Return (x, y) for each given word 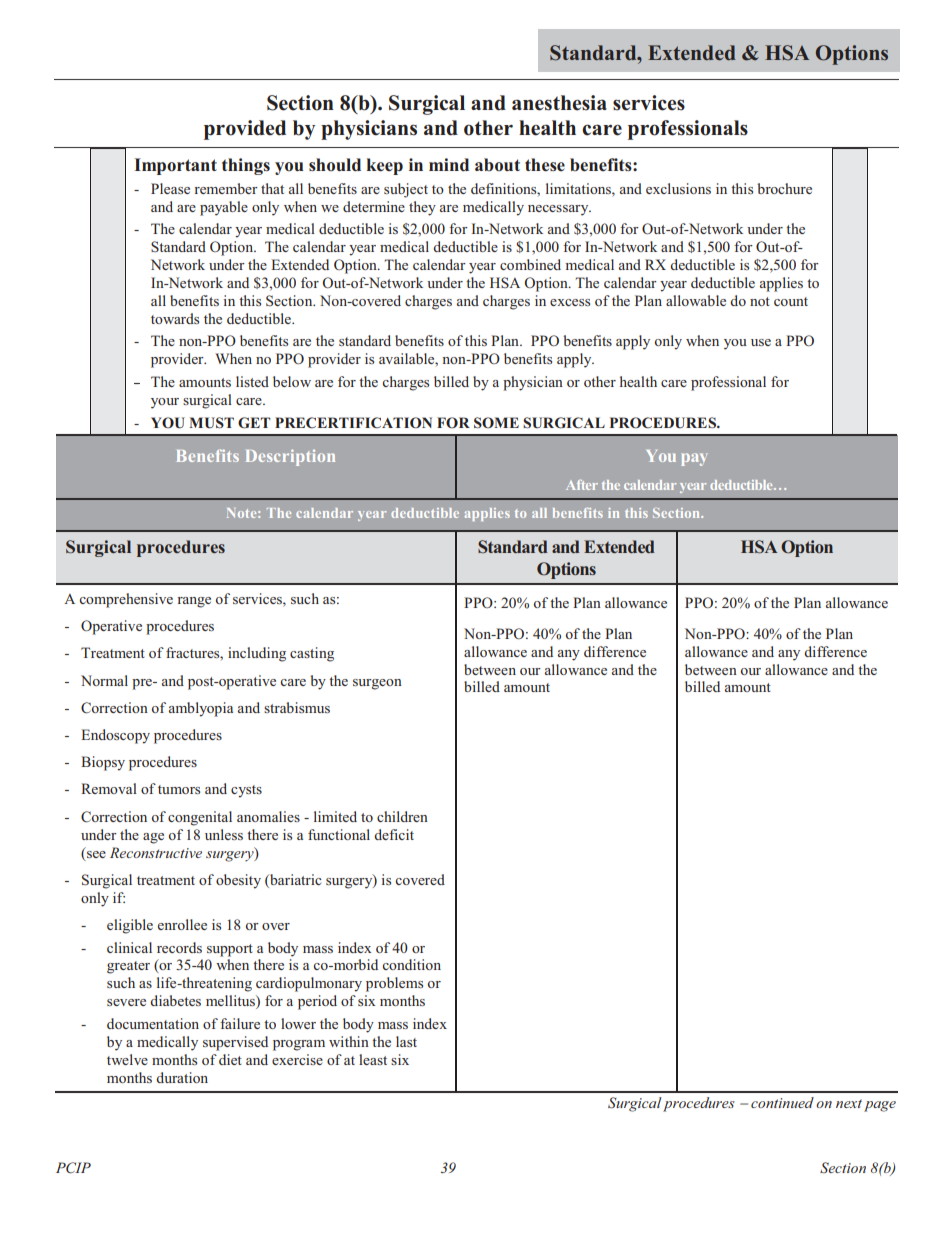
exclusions (678, 188)
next (849, 1103)
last (406, 1041)
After (582, 485)
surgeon (377, 684)
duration (182, 1077)
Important (175, 166)
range (194, 602)
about (497, 164)
